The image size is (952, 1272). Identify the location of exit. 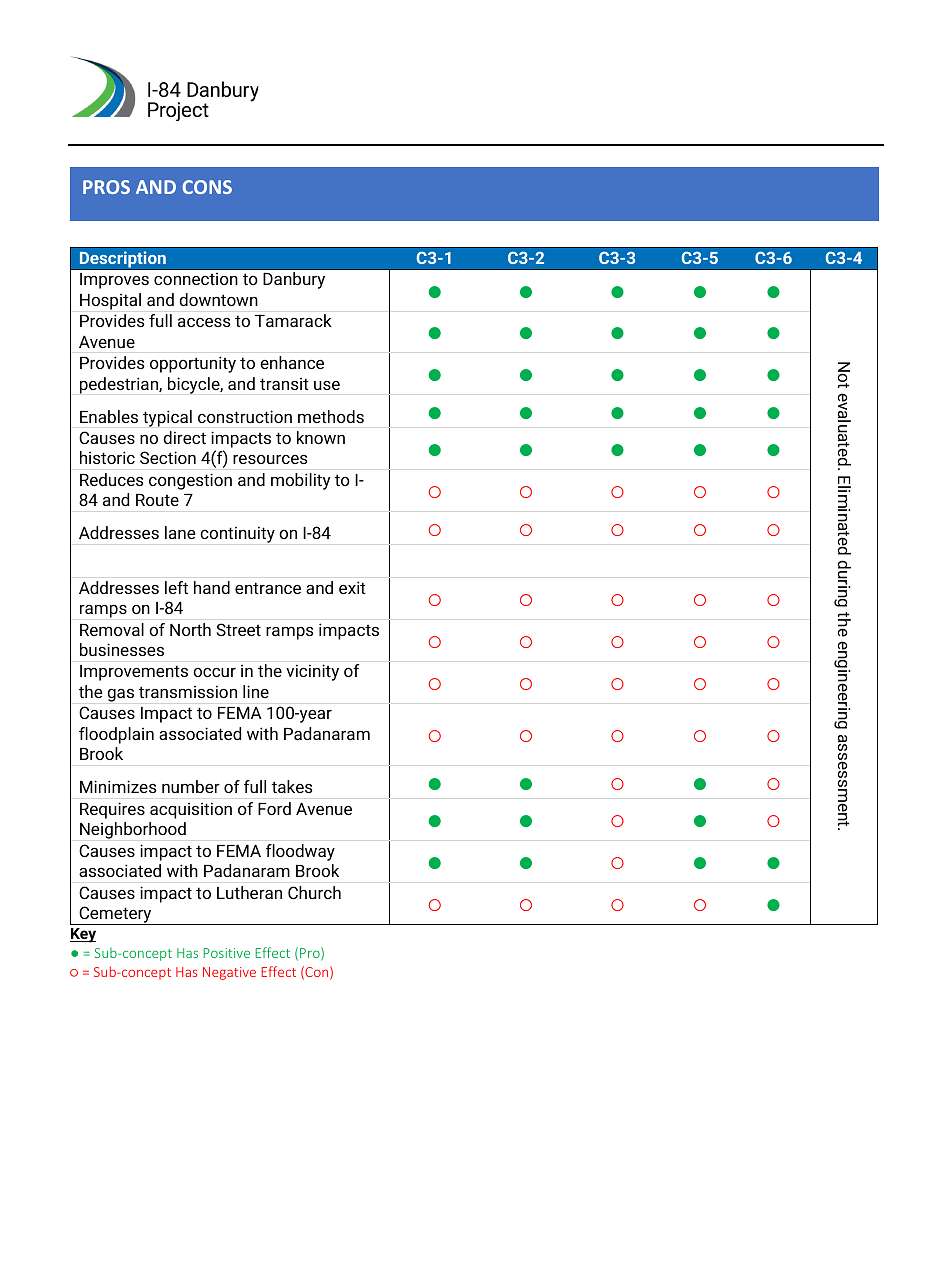
(352, 587).
